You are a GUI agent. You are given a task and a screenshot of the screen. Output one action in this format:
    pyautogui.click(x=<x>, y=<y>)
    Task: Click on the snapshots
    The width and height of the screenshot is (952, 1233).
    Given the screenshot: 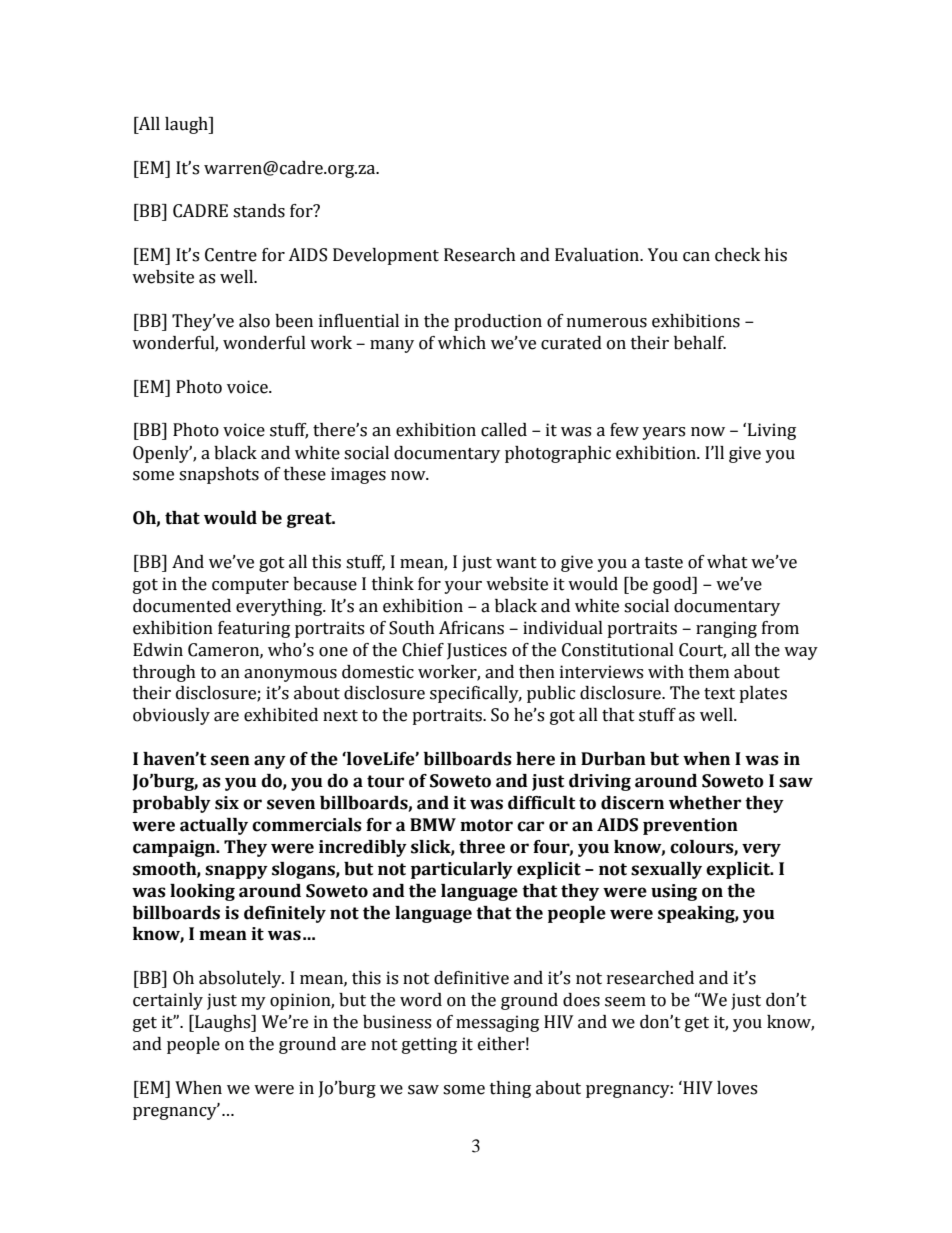 What is the action you would take?
    pyautogui.click(x=219, y=475)
